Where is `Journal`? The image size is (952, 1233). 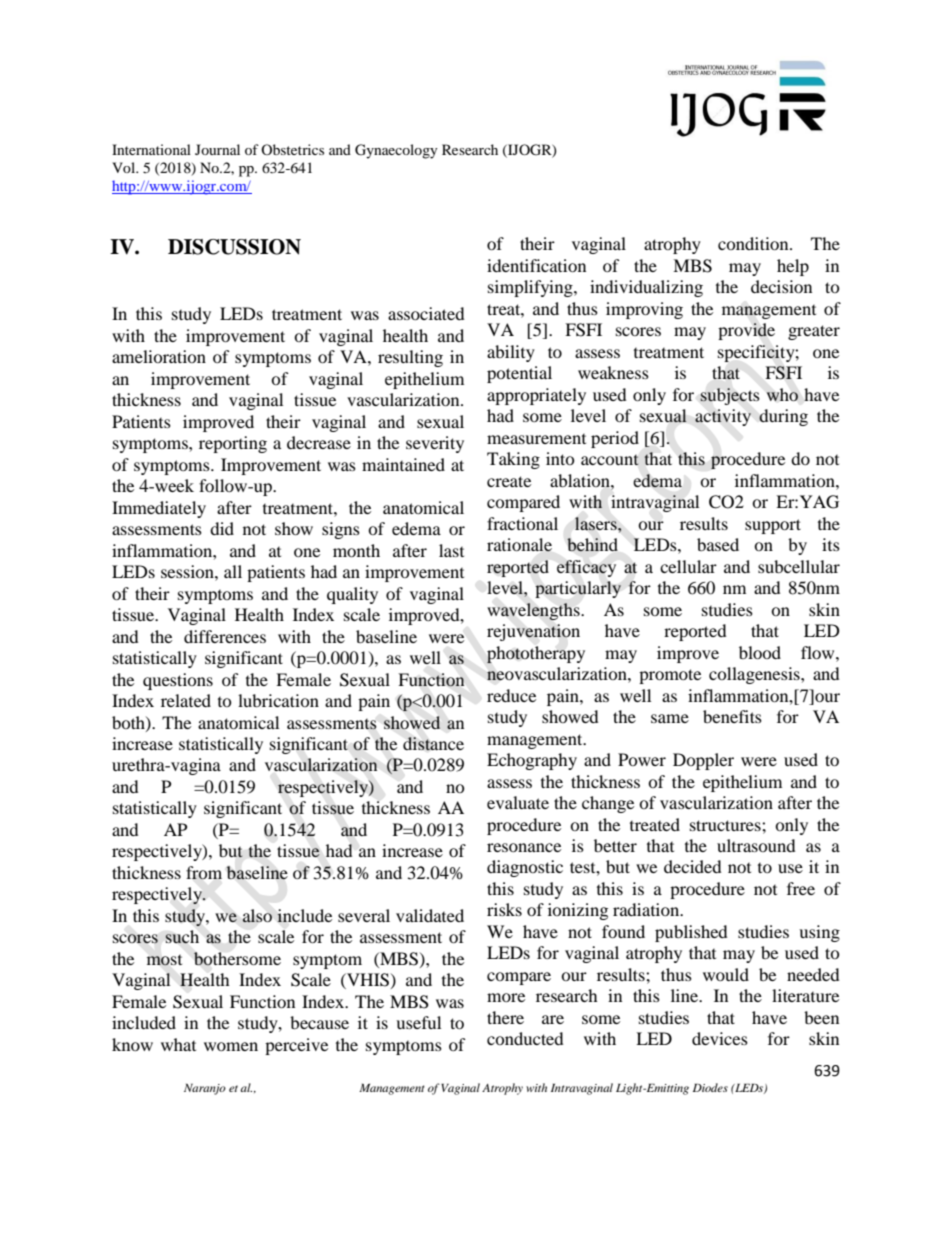
Journal is located at coordinates (217, 149).
